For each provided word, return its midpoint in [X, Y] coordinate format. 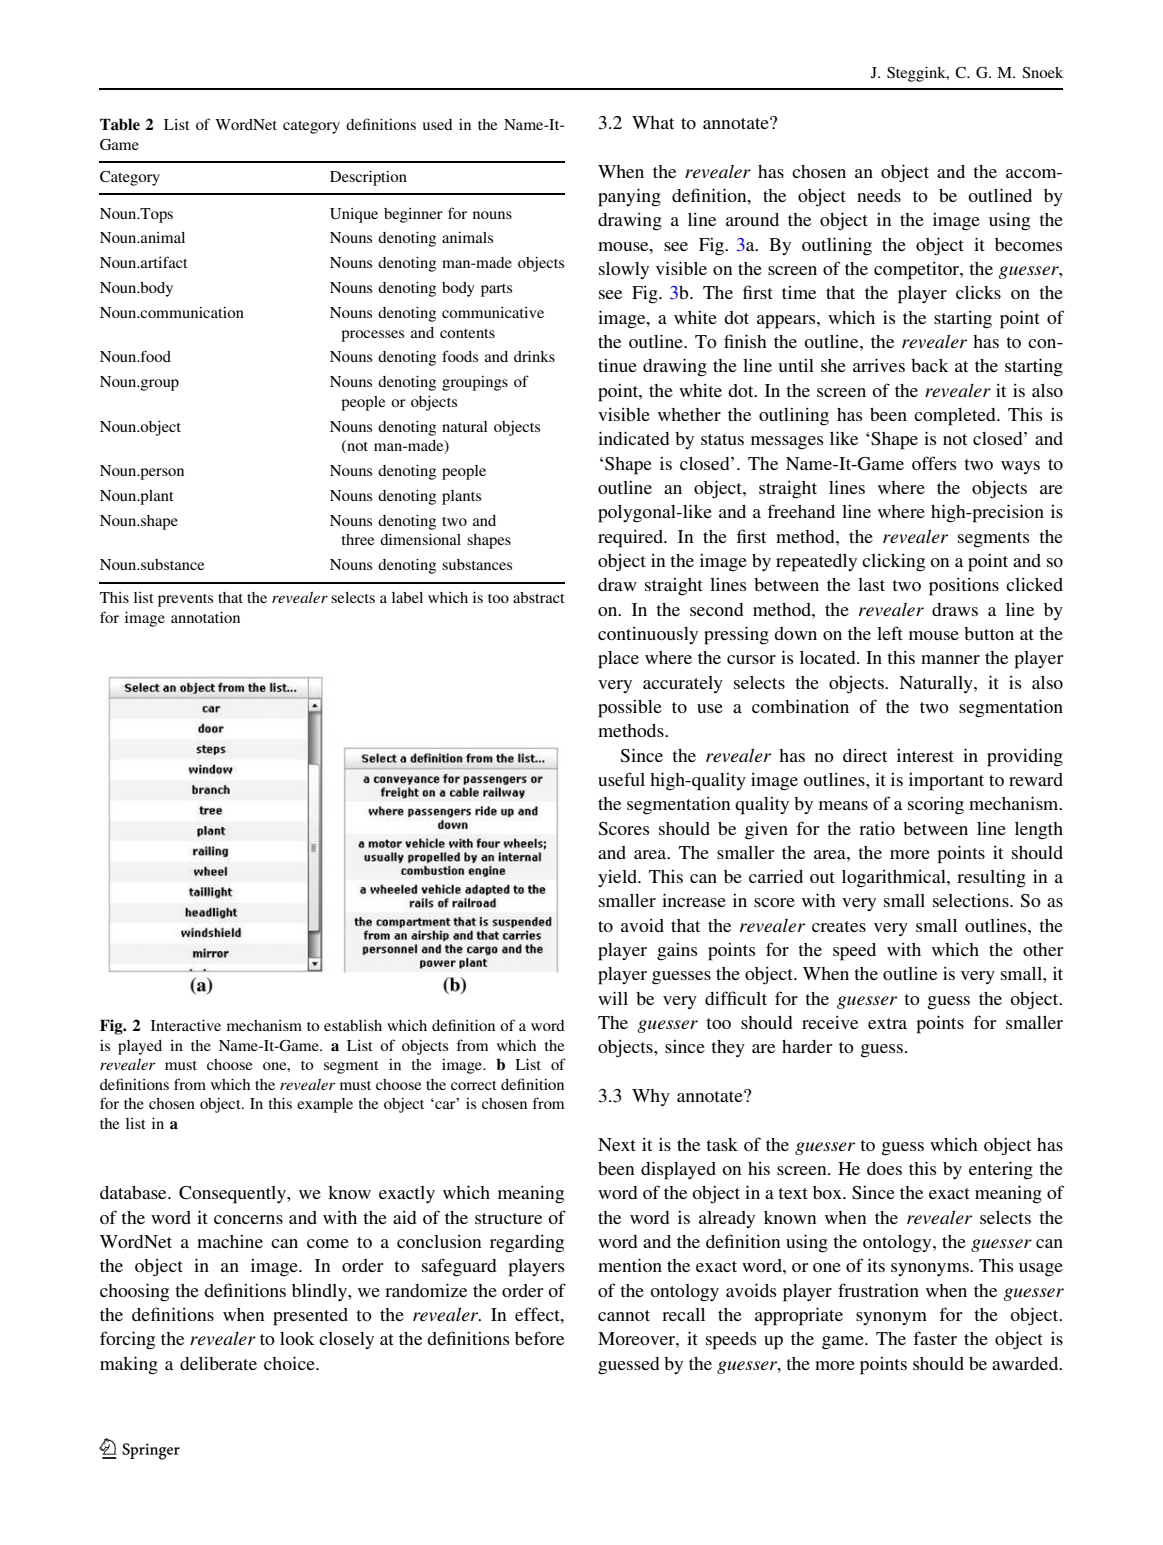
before [539, 1338]
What [653, 122]
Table [120, 124]
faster [935, 1338]
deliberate [218, 1363]
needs [879, 195]
